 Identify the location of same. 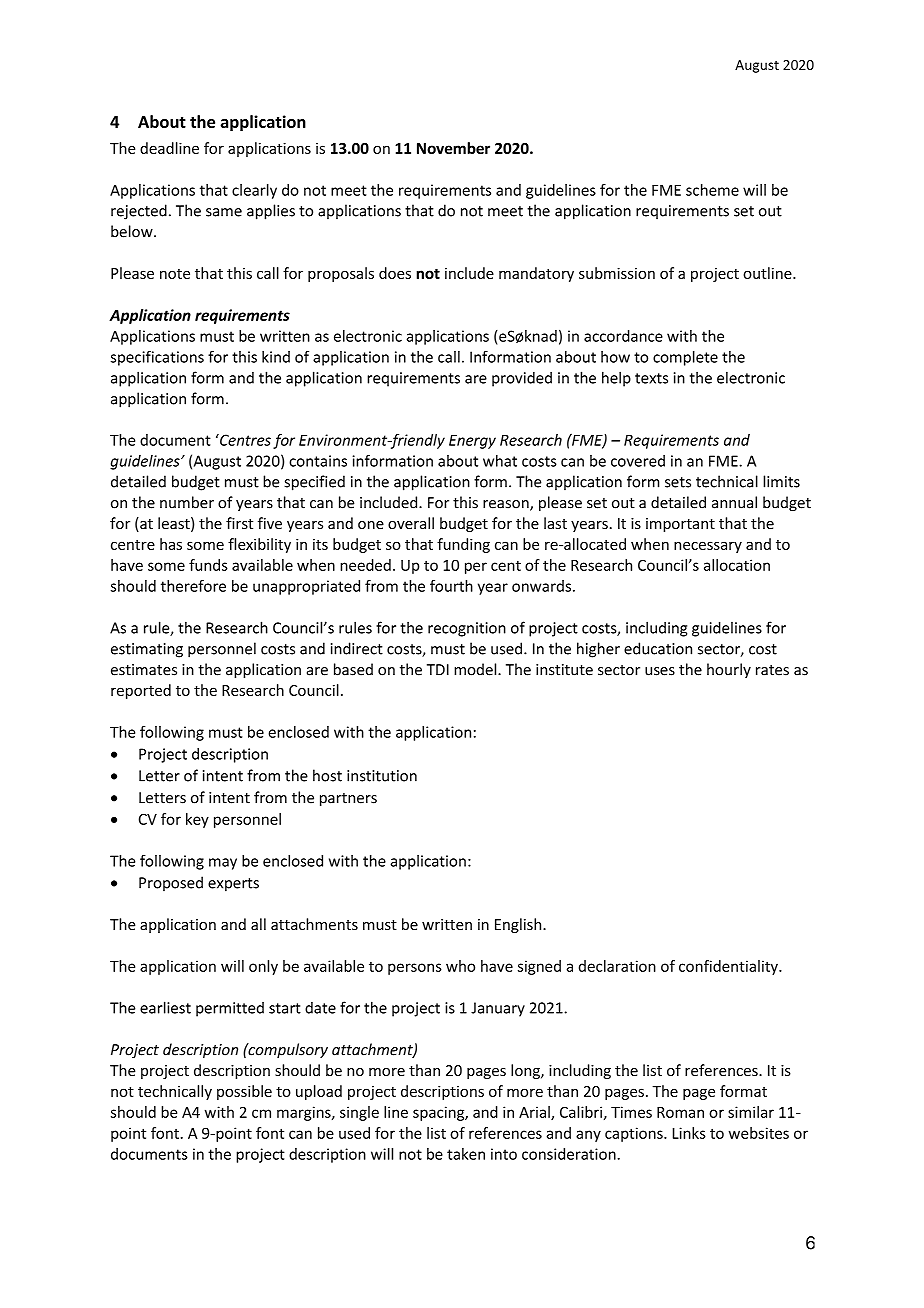
(224, 212).
